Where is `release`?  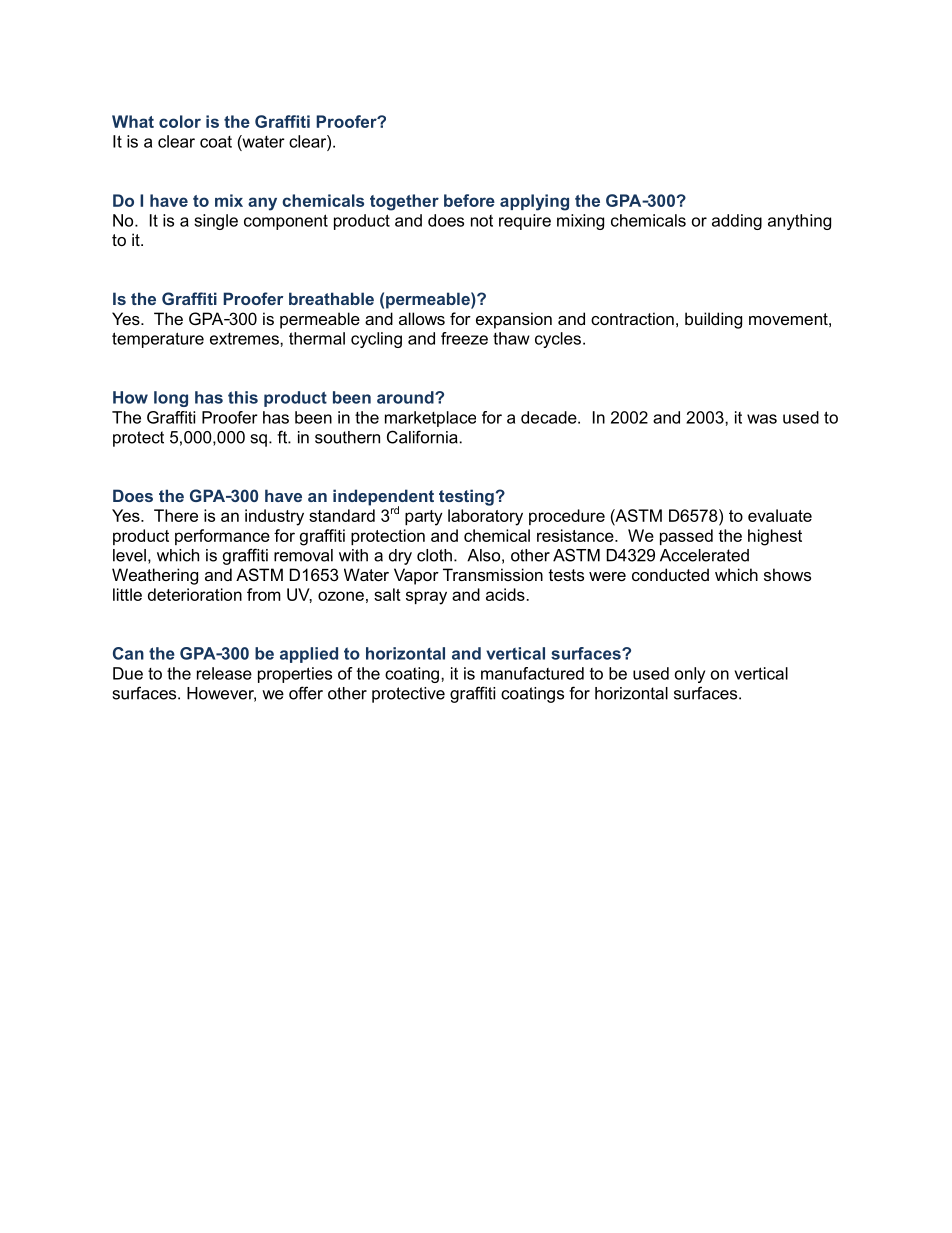
release is located at coordinates (224, 673).
